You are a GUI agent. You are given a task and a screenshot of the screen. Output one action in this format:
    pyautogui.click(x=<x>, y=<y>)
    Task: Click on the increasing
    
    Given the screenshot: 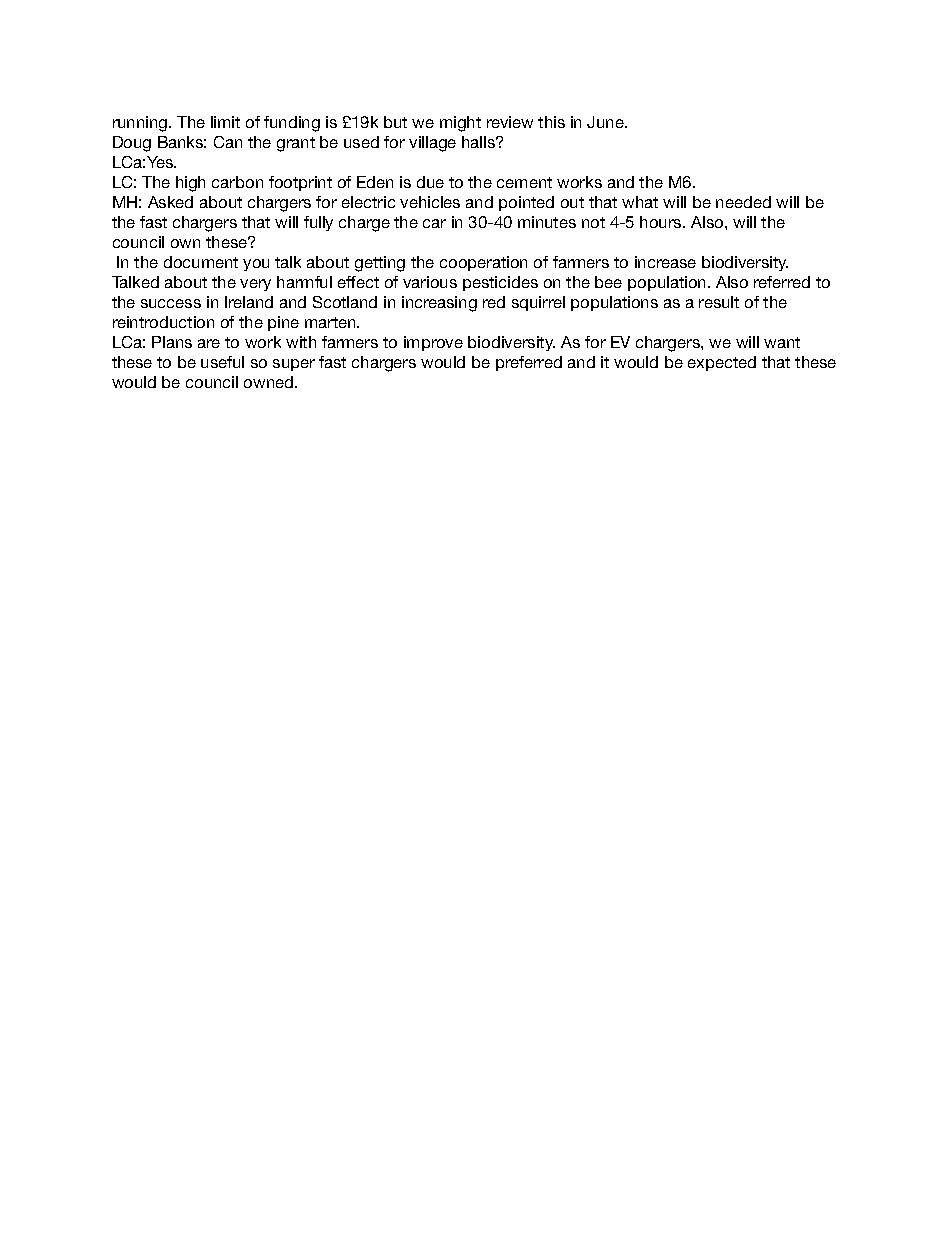 What is the action you would take?
    pyautogui.click(x=439, y=304)
